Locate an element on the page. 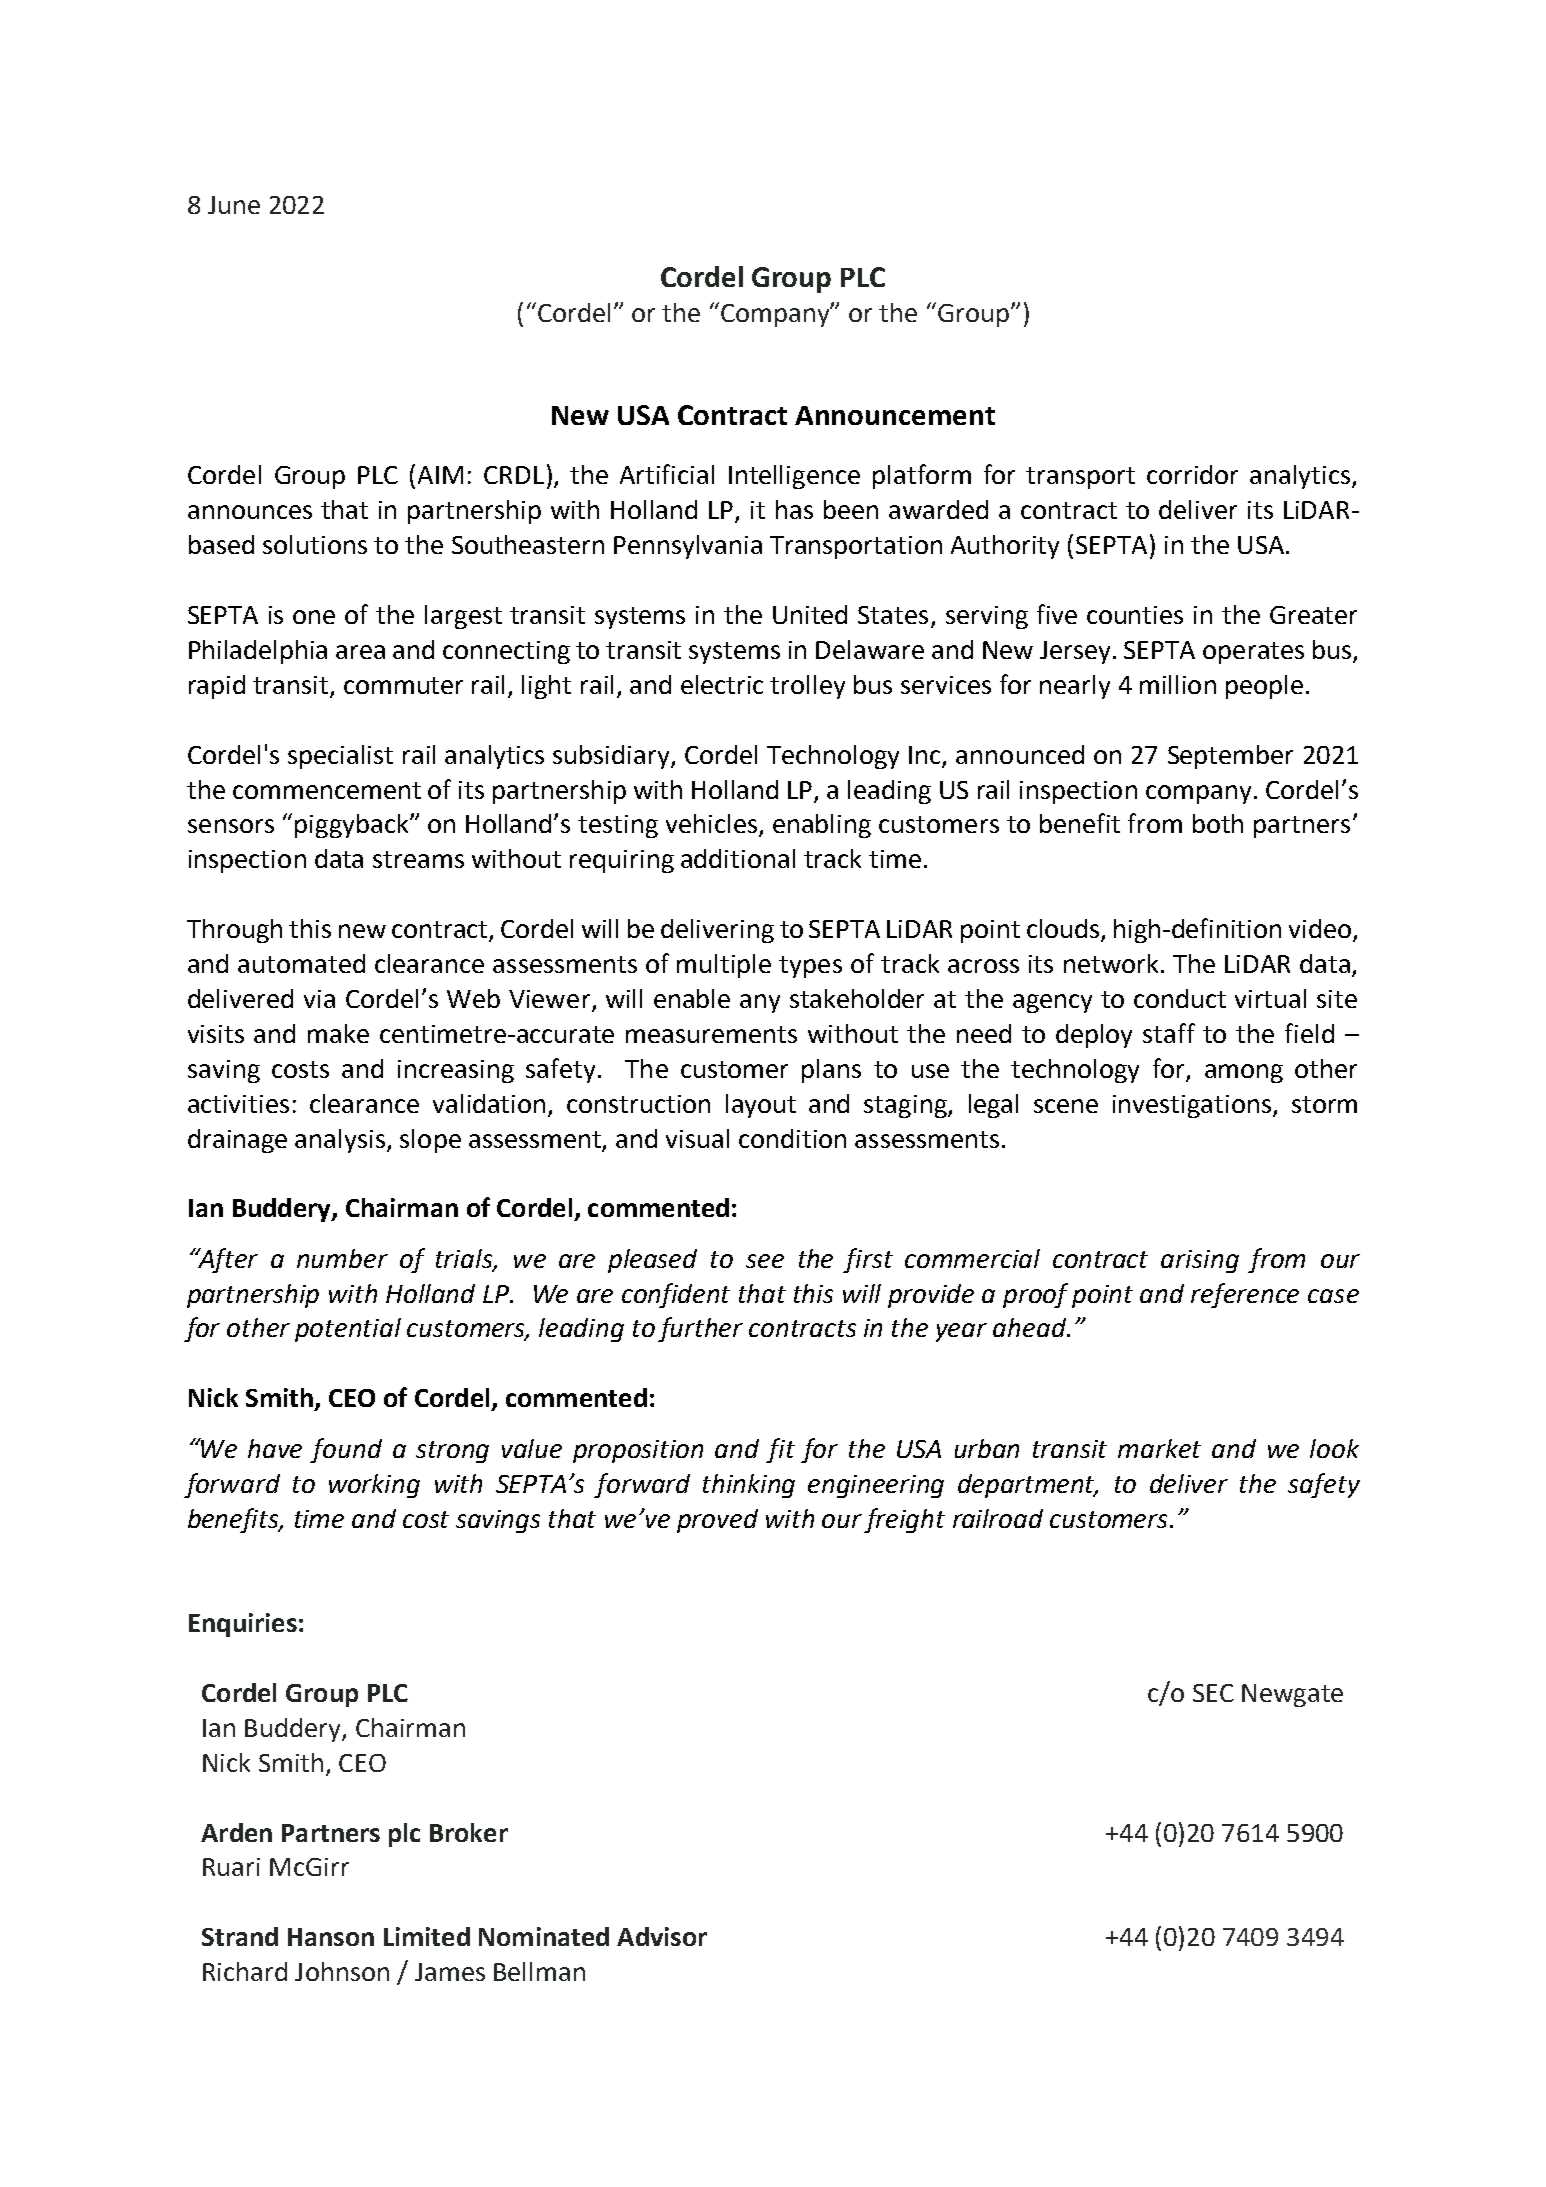 Image resolution: width=1546 pixels, height=2187 pixels. piggyback is located at coordinates (353, 826).
